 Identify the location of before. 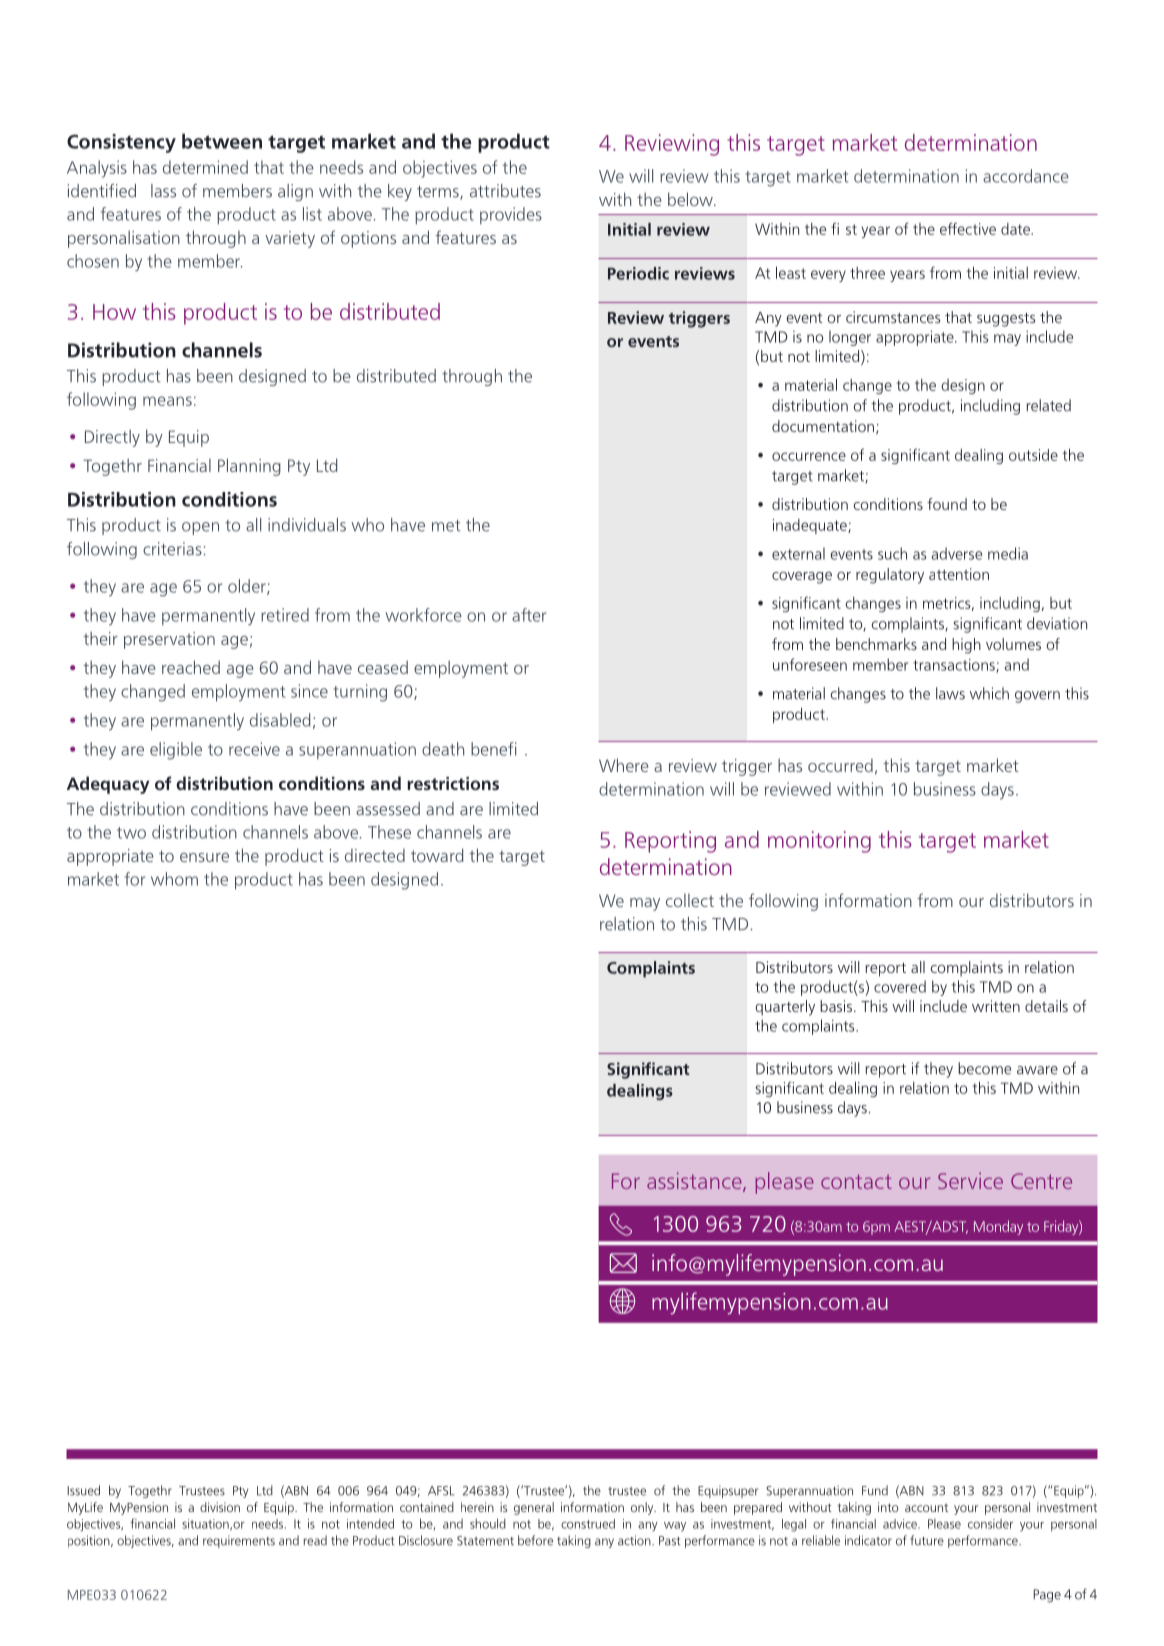
(535, 1540).
